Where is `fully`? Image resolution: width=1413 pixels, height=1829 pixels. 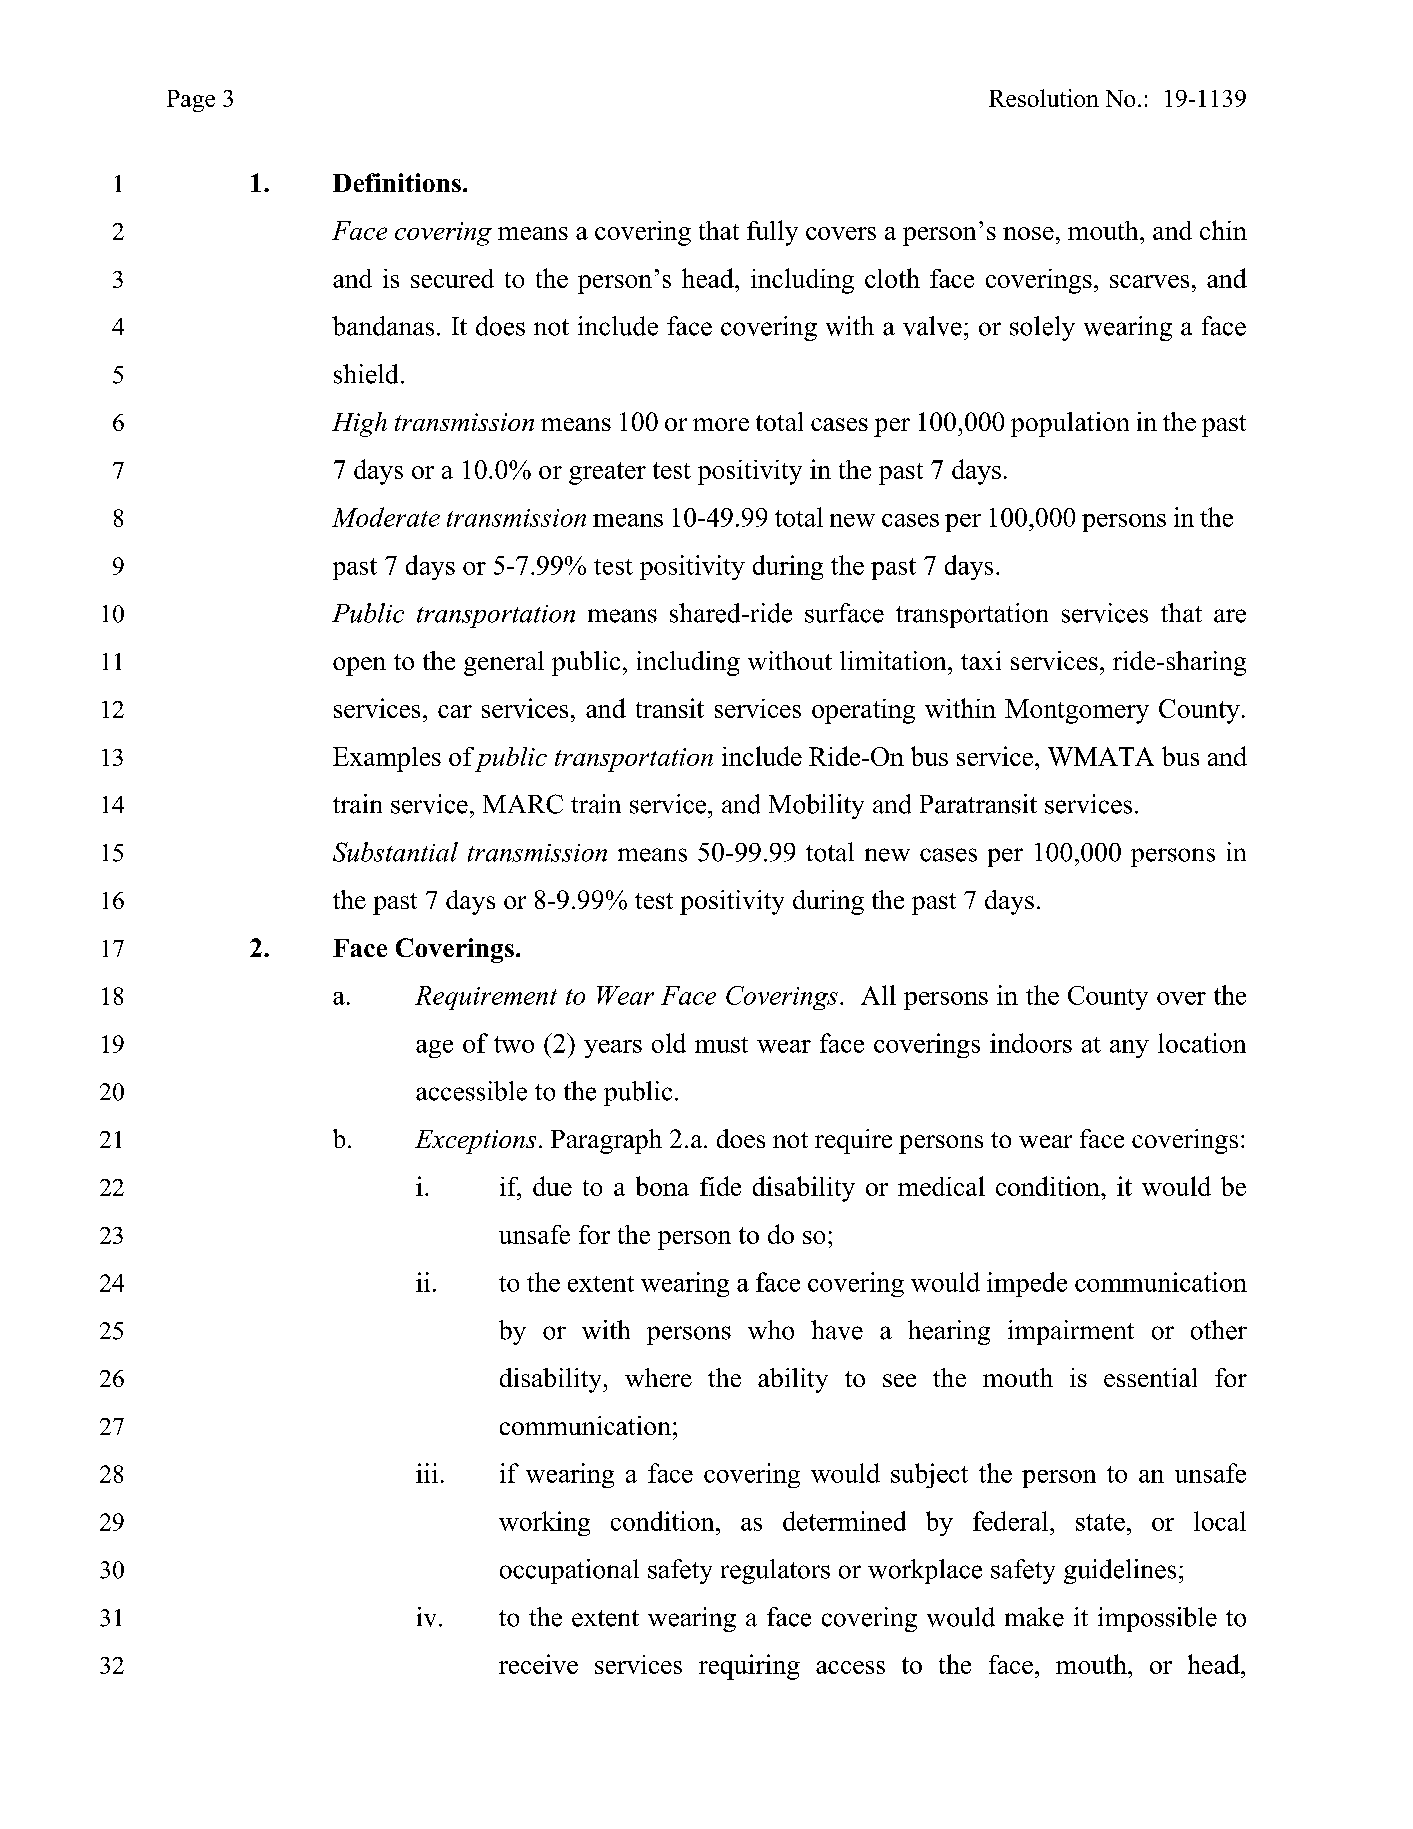 fully is located at coordinates (772, 233).
